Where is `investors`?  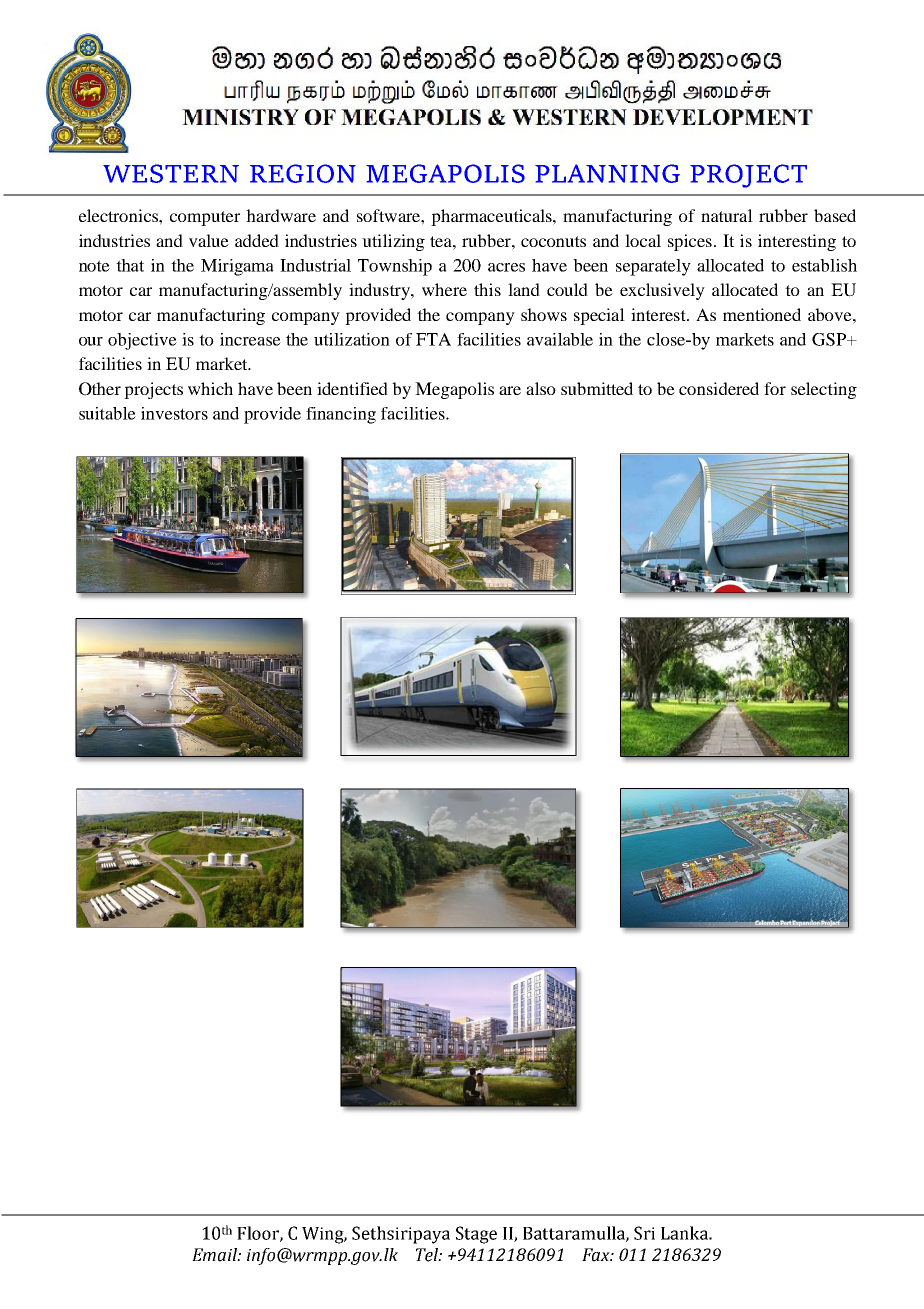 investors is located at coordinates (174, 413).
